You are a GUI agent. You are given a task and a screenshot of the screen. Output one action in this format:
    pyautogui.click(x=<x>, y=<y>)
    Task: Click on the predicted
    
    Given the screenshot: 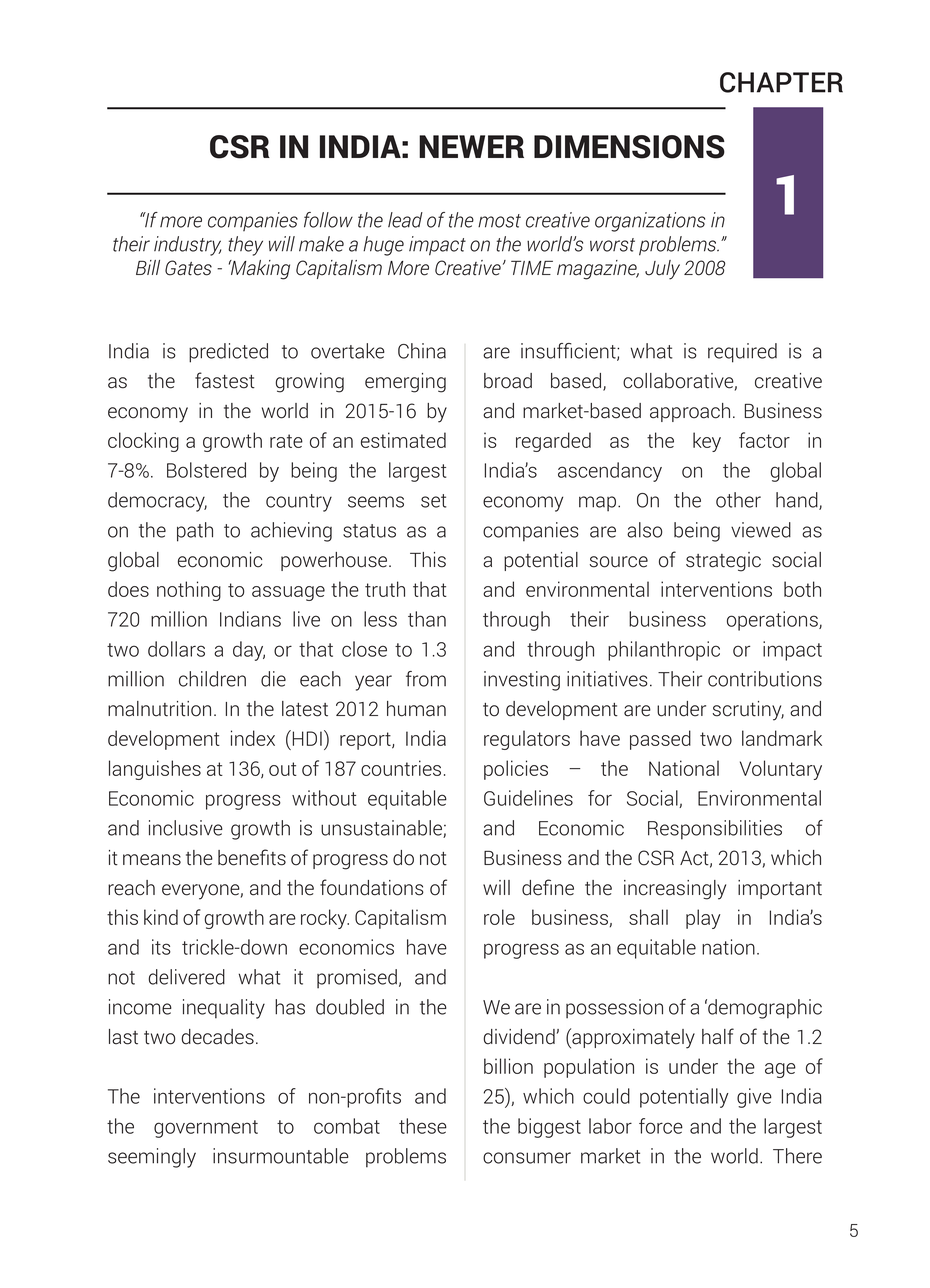 What is the action you would take?
    pyautogui.click(x=228, y=353)
